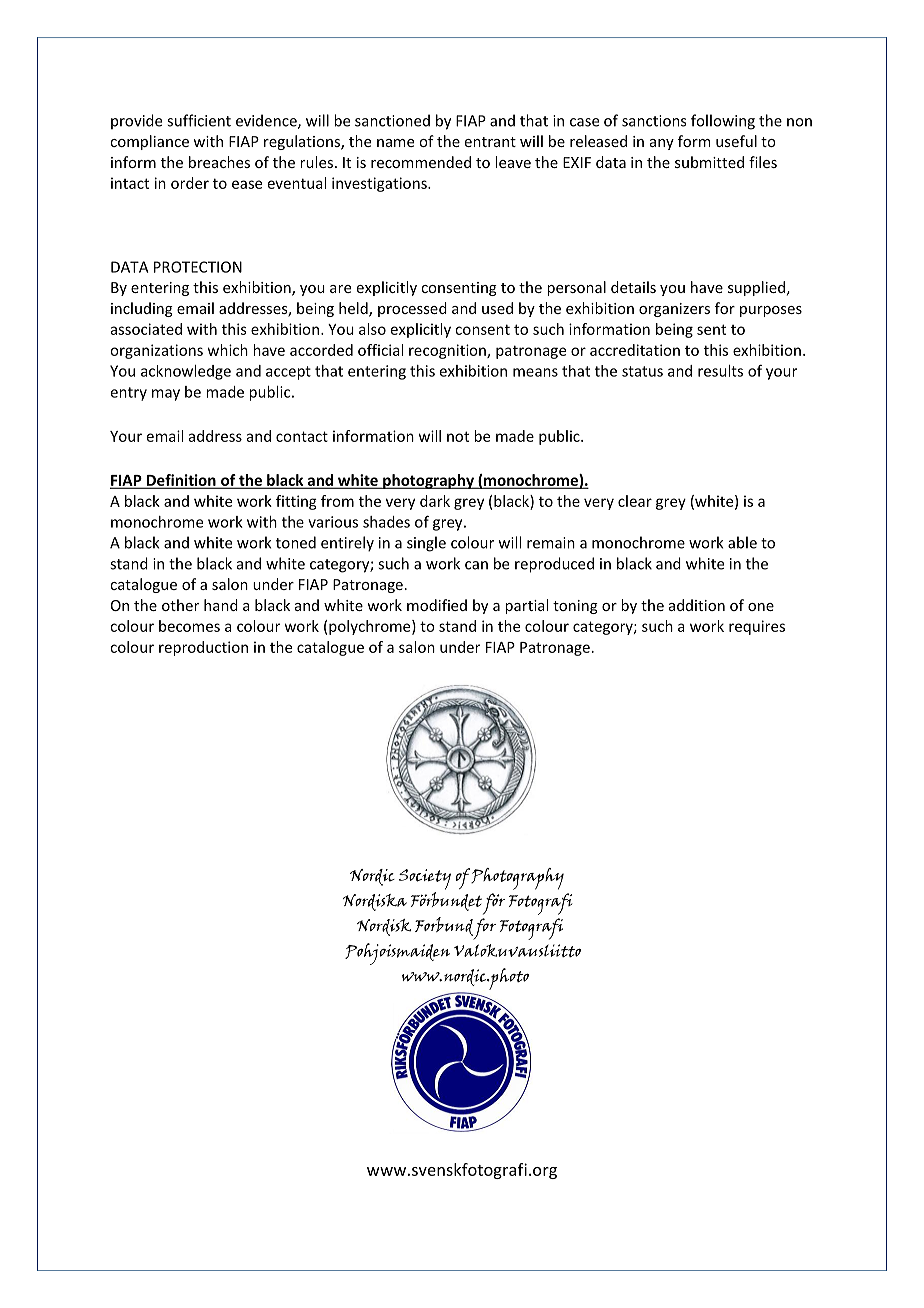 Image resolution: width=924 pixels, height=1308 pixels. Describe the element at coordinates (757, 627) in the screenshot. I see `requires` at that location.
